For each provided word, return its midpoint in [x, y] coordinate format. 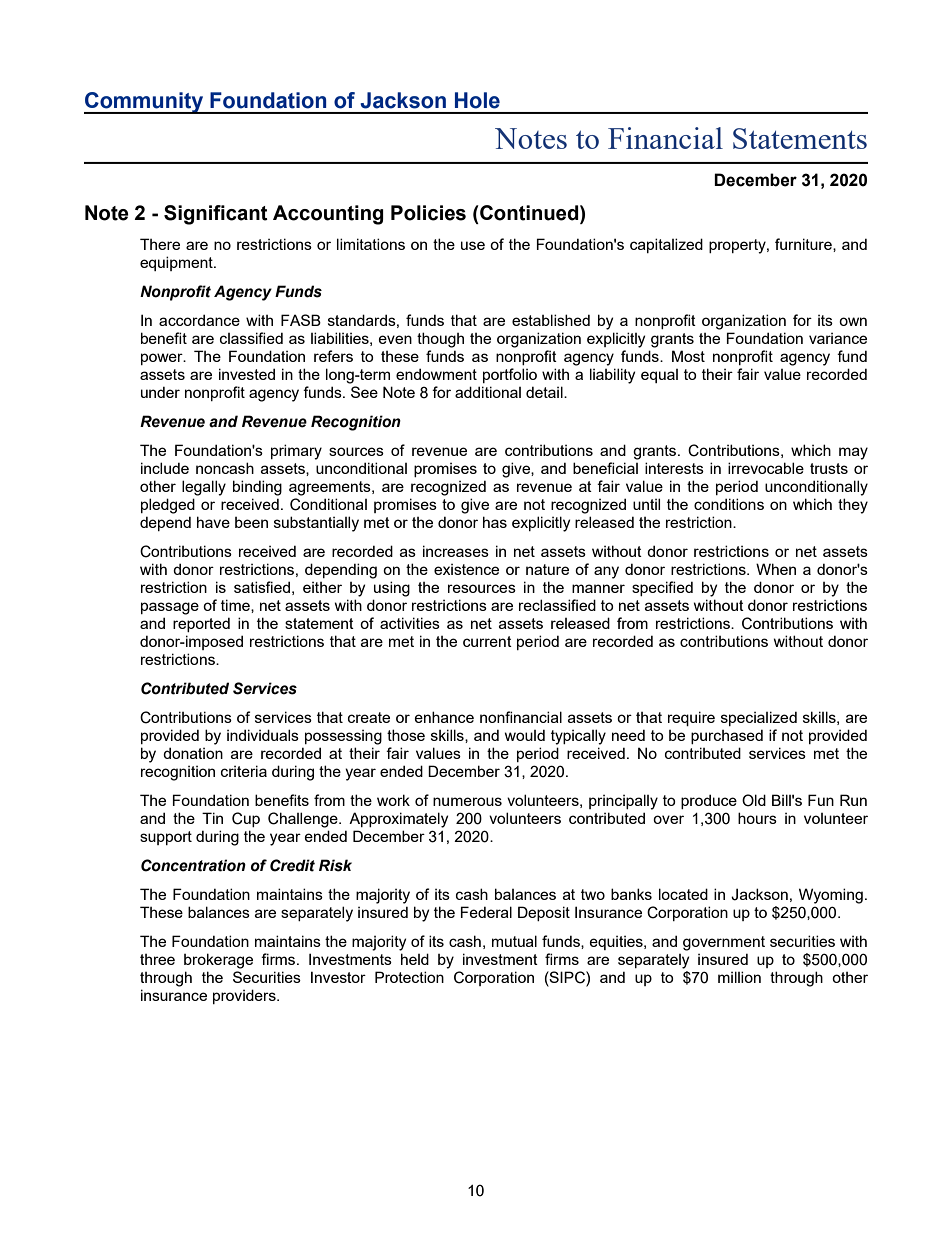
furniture [804, 245]
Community [145, 103]
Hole [477, 100]
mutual [514, 941]
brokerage [218, 961]
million [739, 977]
